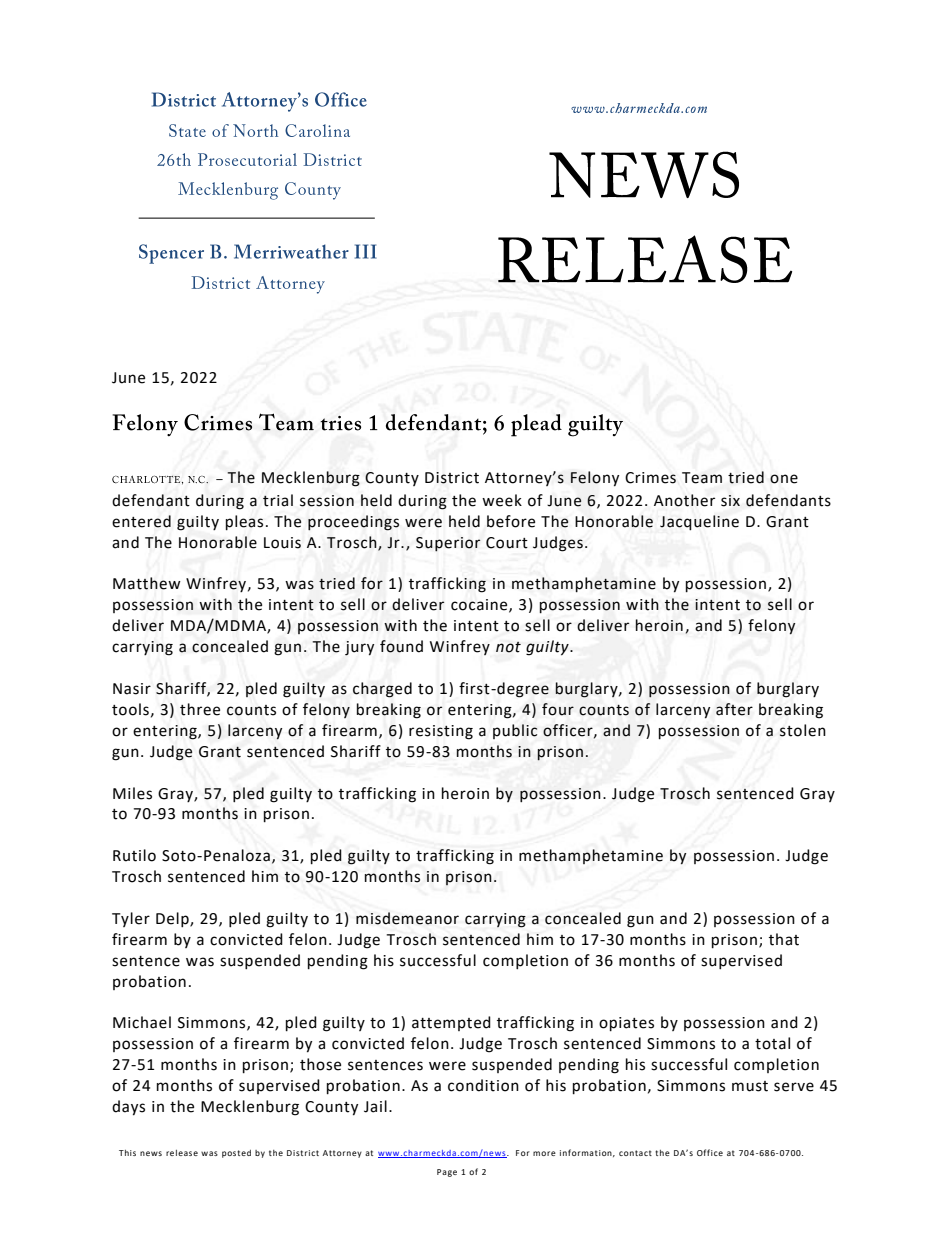 The image size is (952, 1233). Describe the element at coordinates (182, 1153) in the page. I see `release` at that location.
